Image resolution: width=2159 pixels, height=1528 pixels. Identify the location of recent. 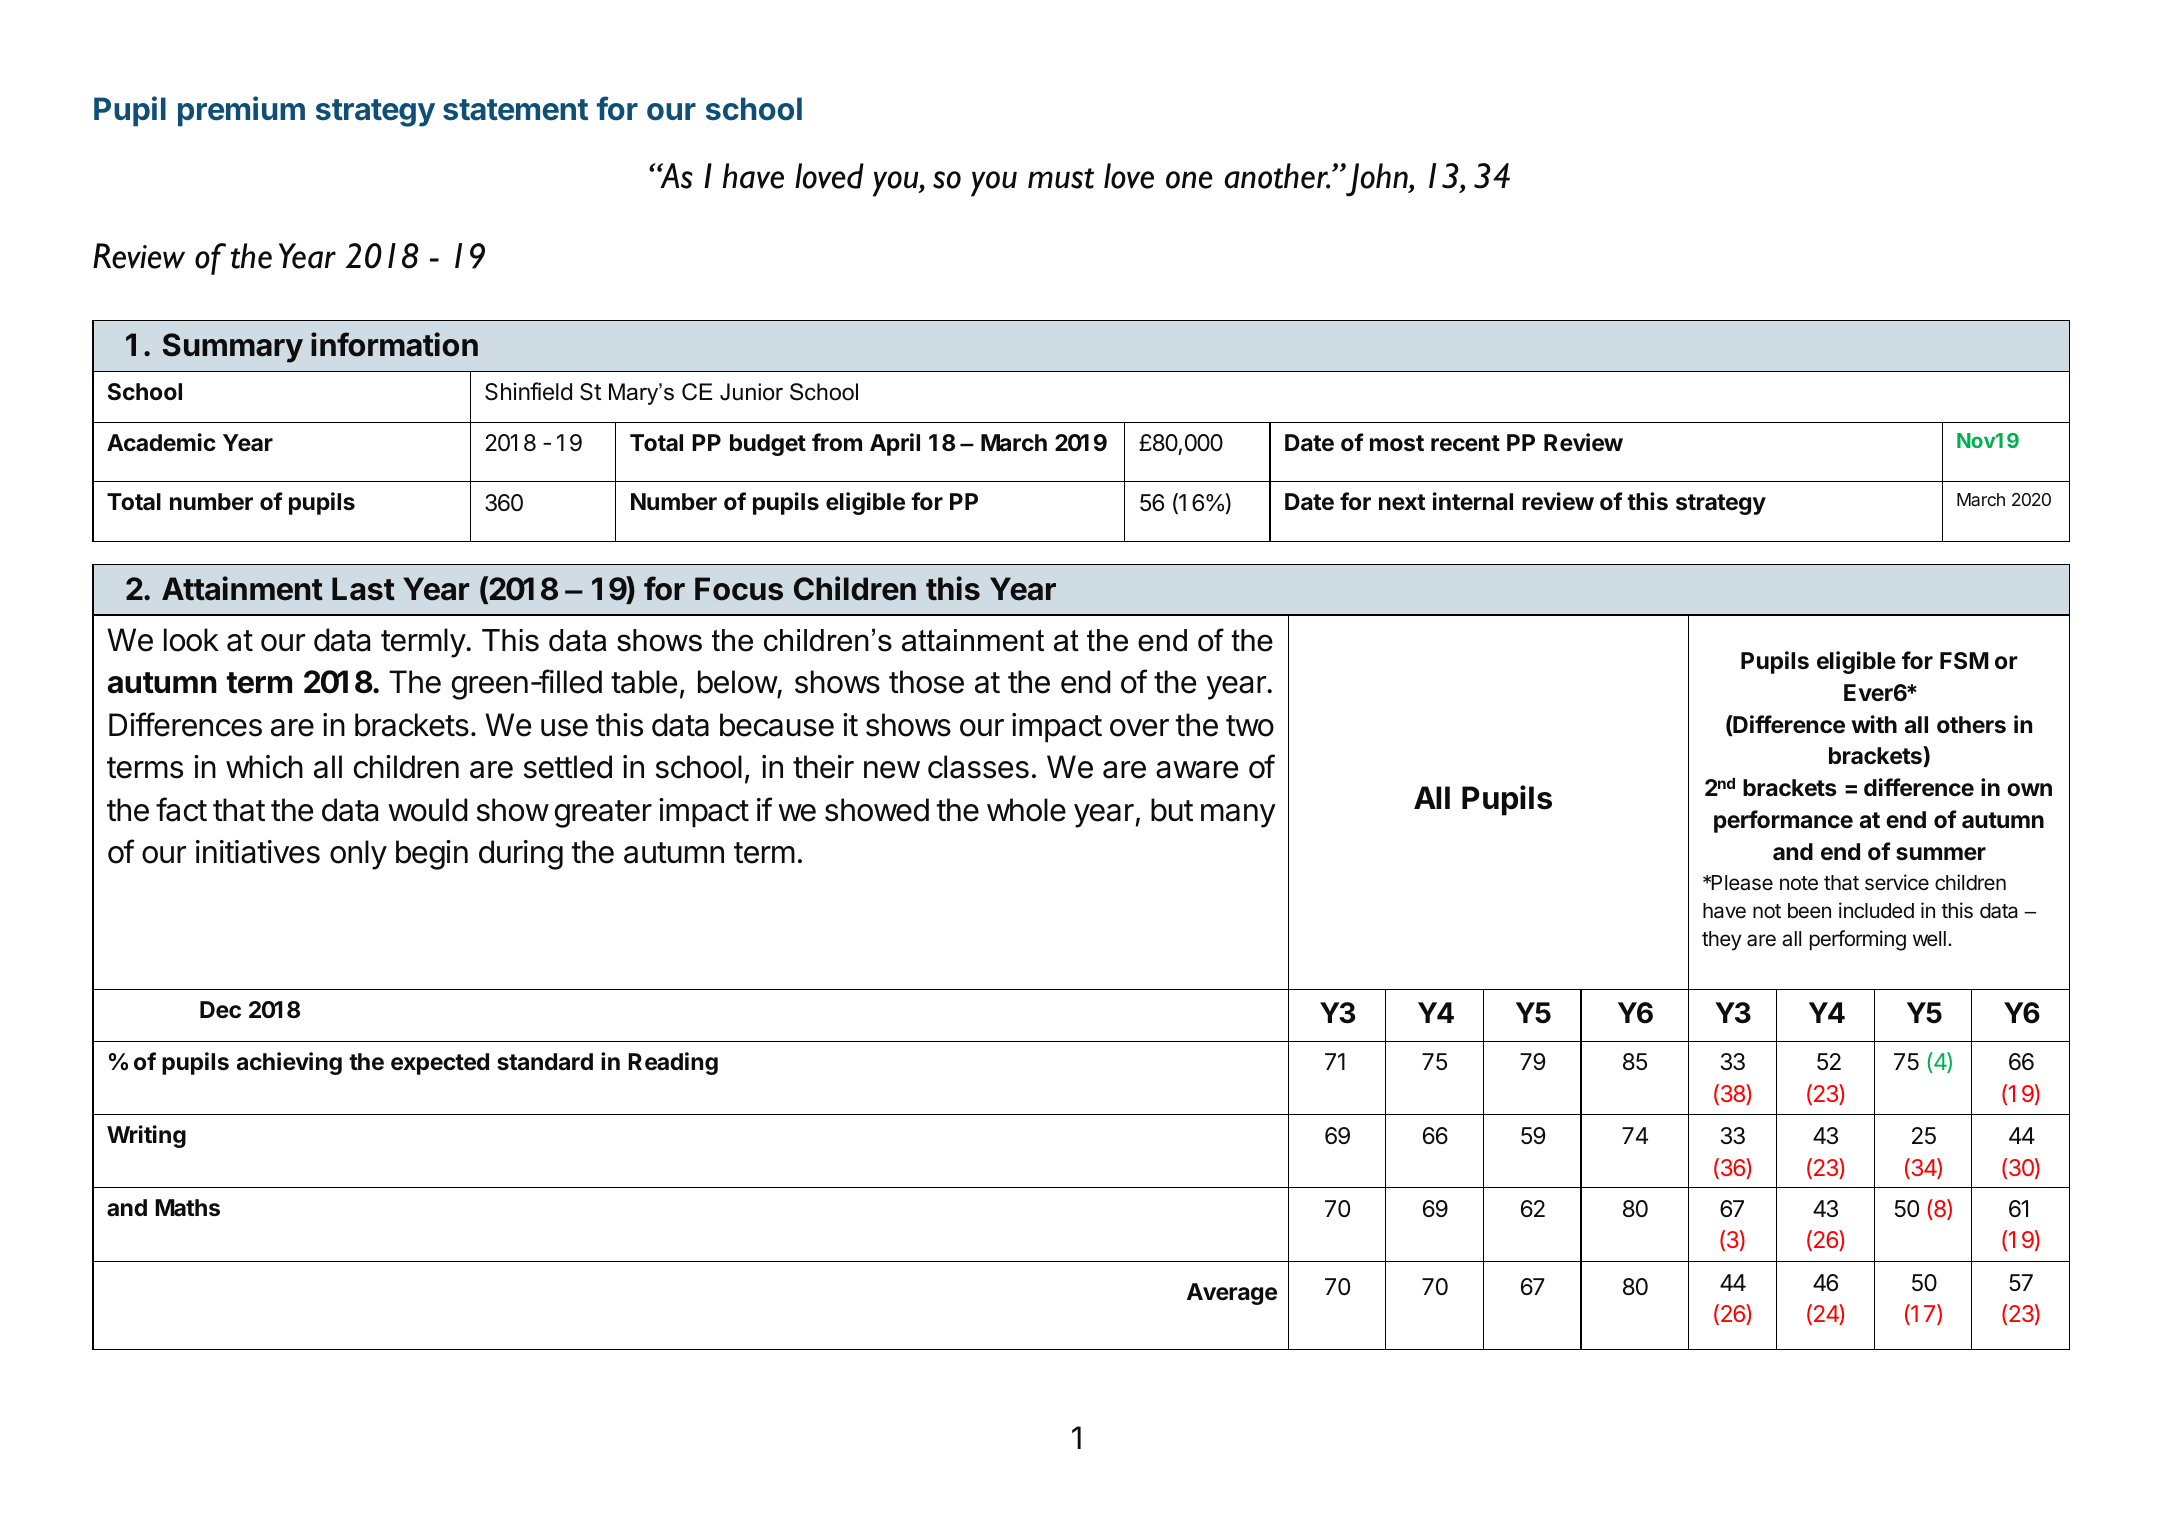
(1465, 443).
